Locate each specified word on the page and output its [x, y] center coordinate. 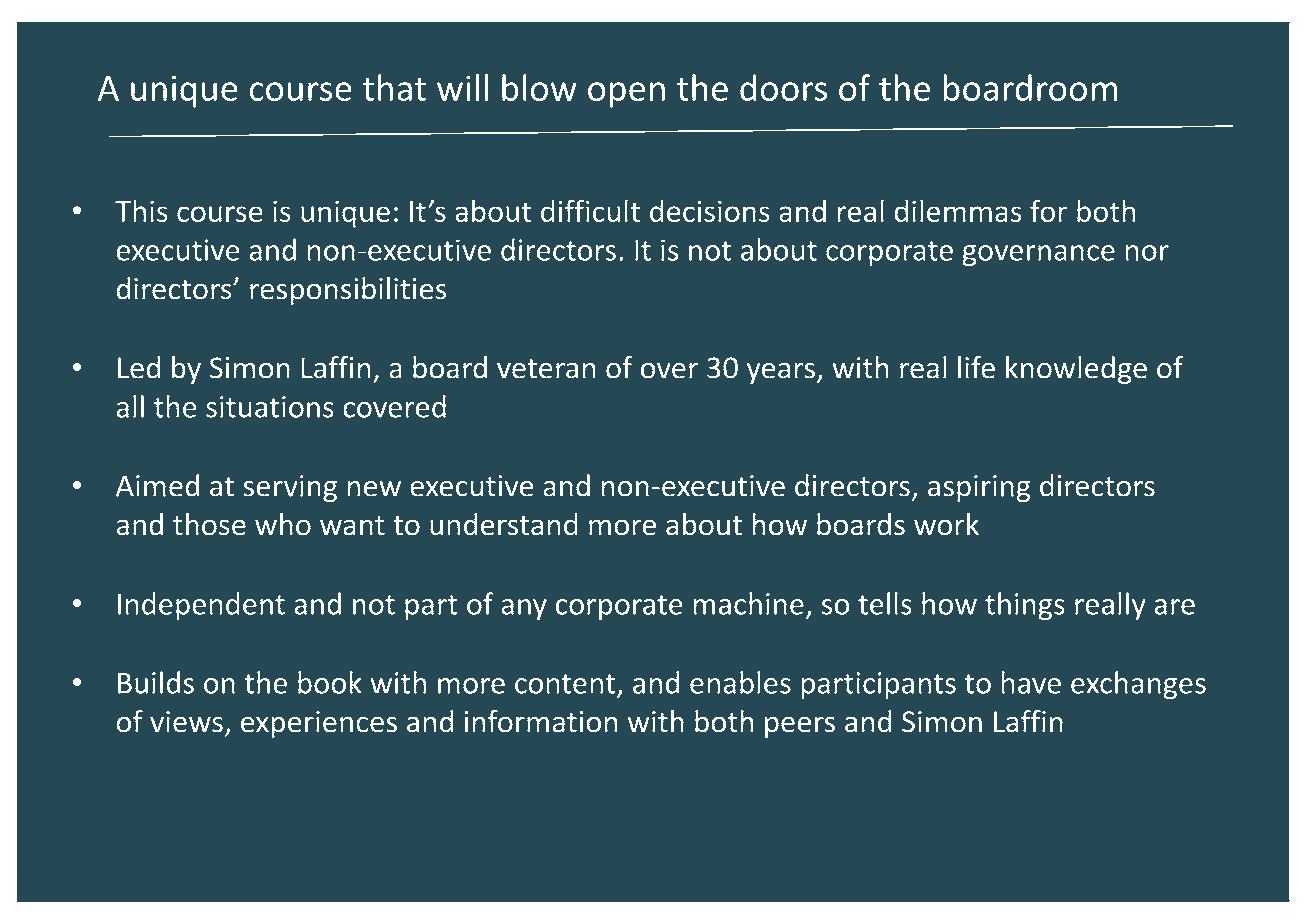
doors [783, 87]
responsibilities [348, 291]
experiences [319, 724]
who [283, 524]
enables [740, 682]
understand [504, 524]
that [394, 87]
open [626, 95]
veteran [546, 369]
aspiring [979, 488]
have [1031, 682]
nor [1147, 253]
